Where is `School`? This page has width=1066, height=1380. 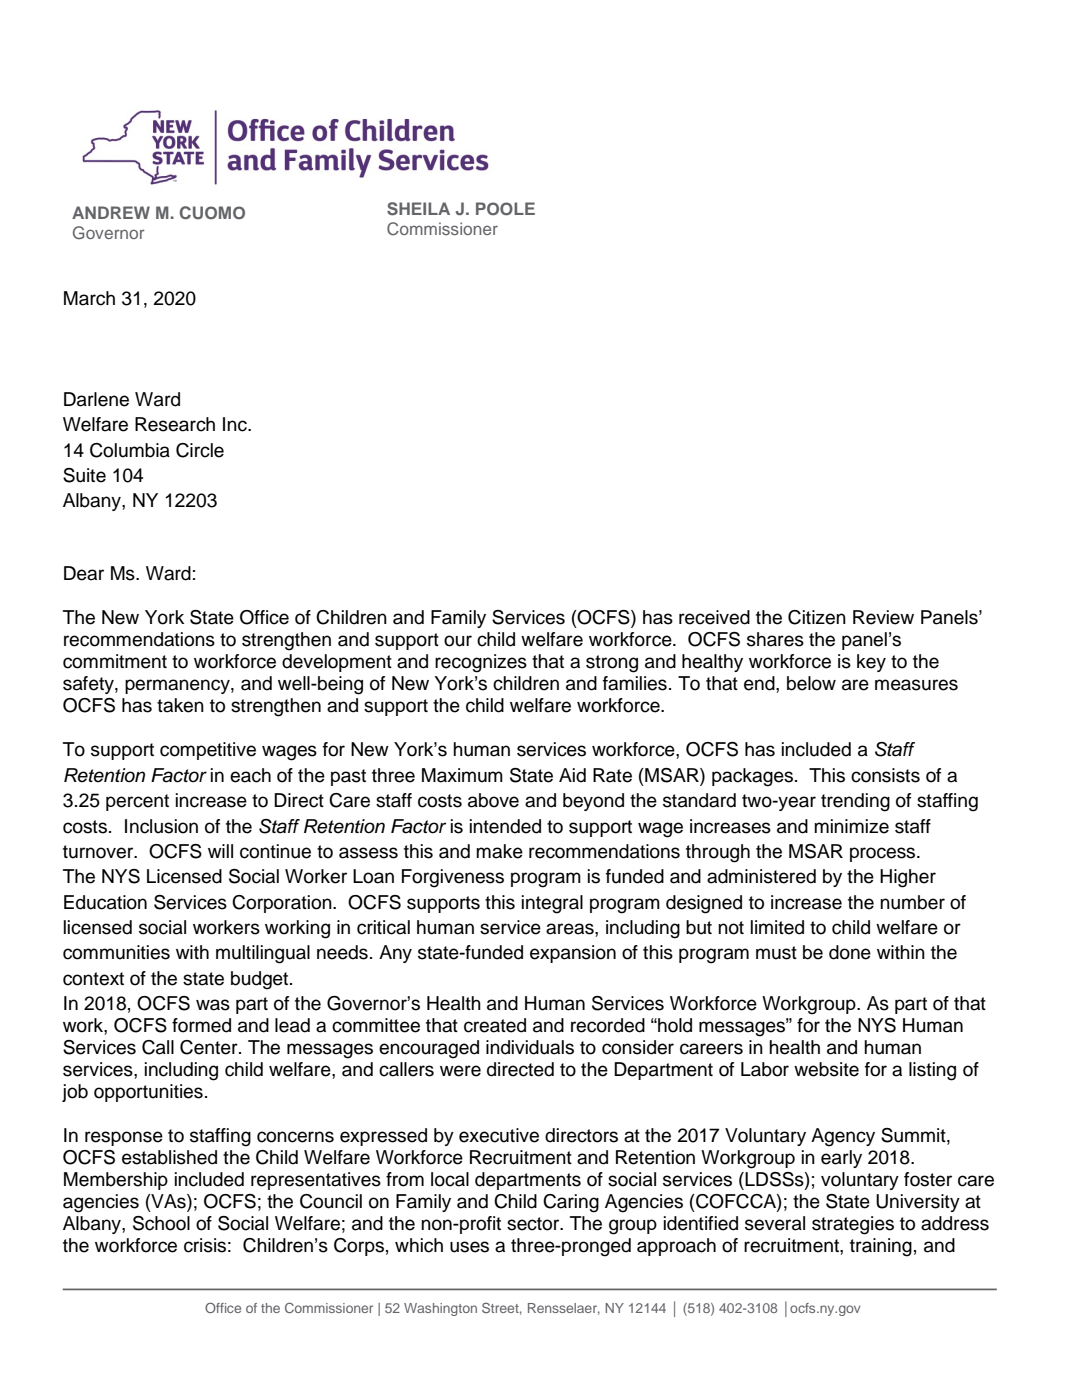 School is located at coordinates (161, 1223).
